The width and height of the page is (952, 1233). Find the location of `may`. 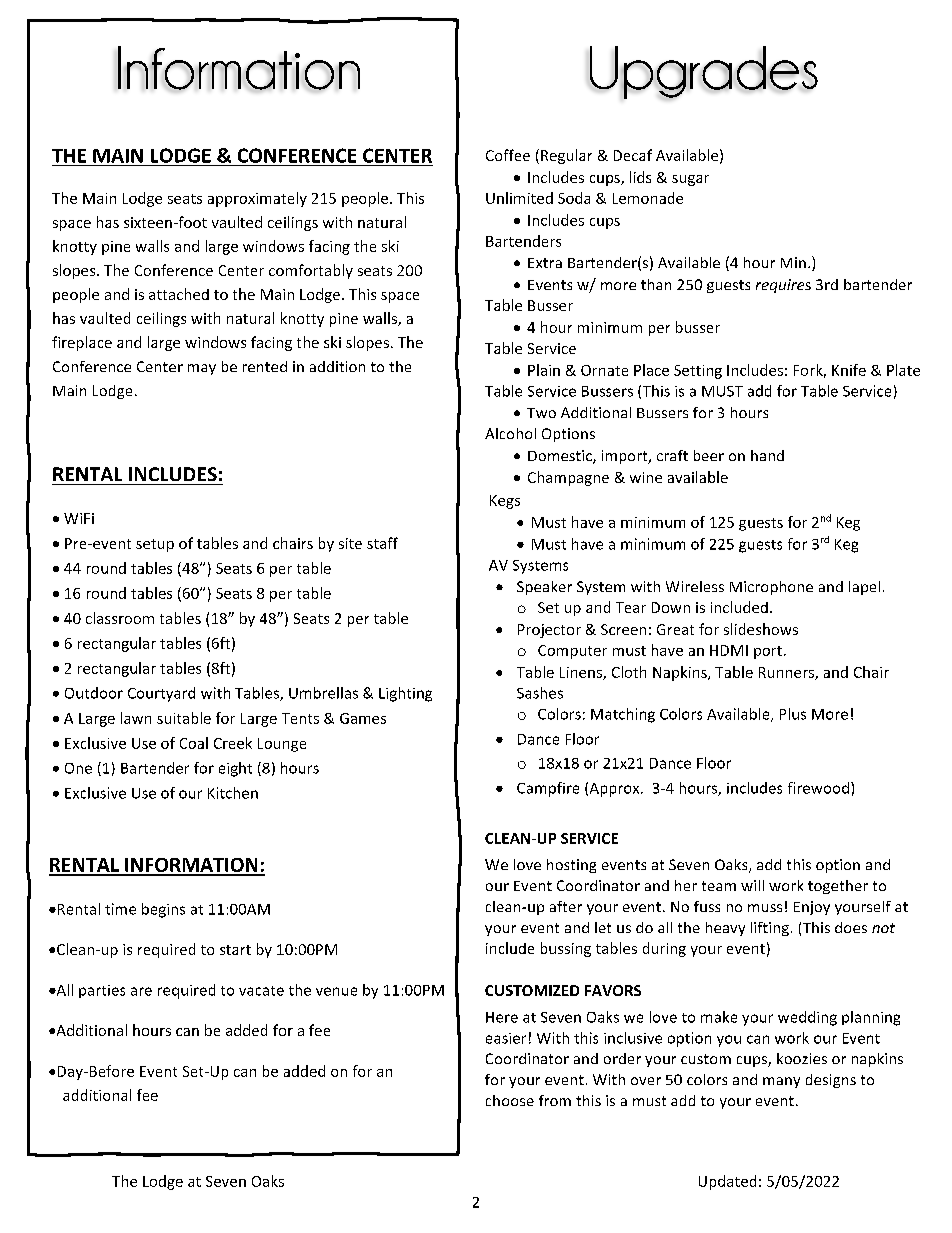

may is located at coordinates (202, 369).
